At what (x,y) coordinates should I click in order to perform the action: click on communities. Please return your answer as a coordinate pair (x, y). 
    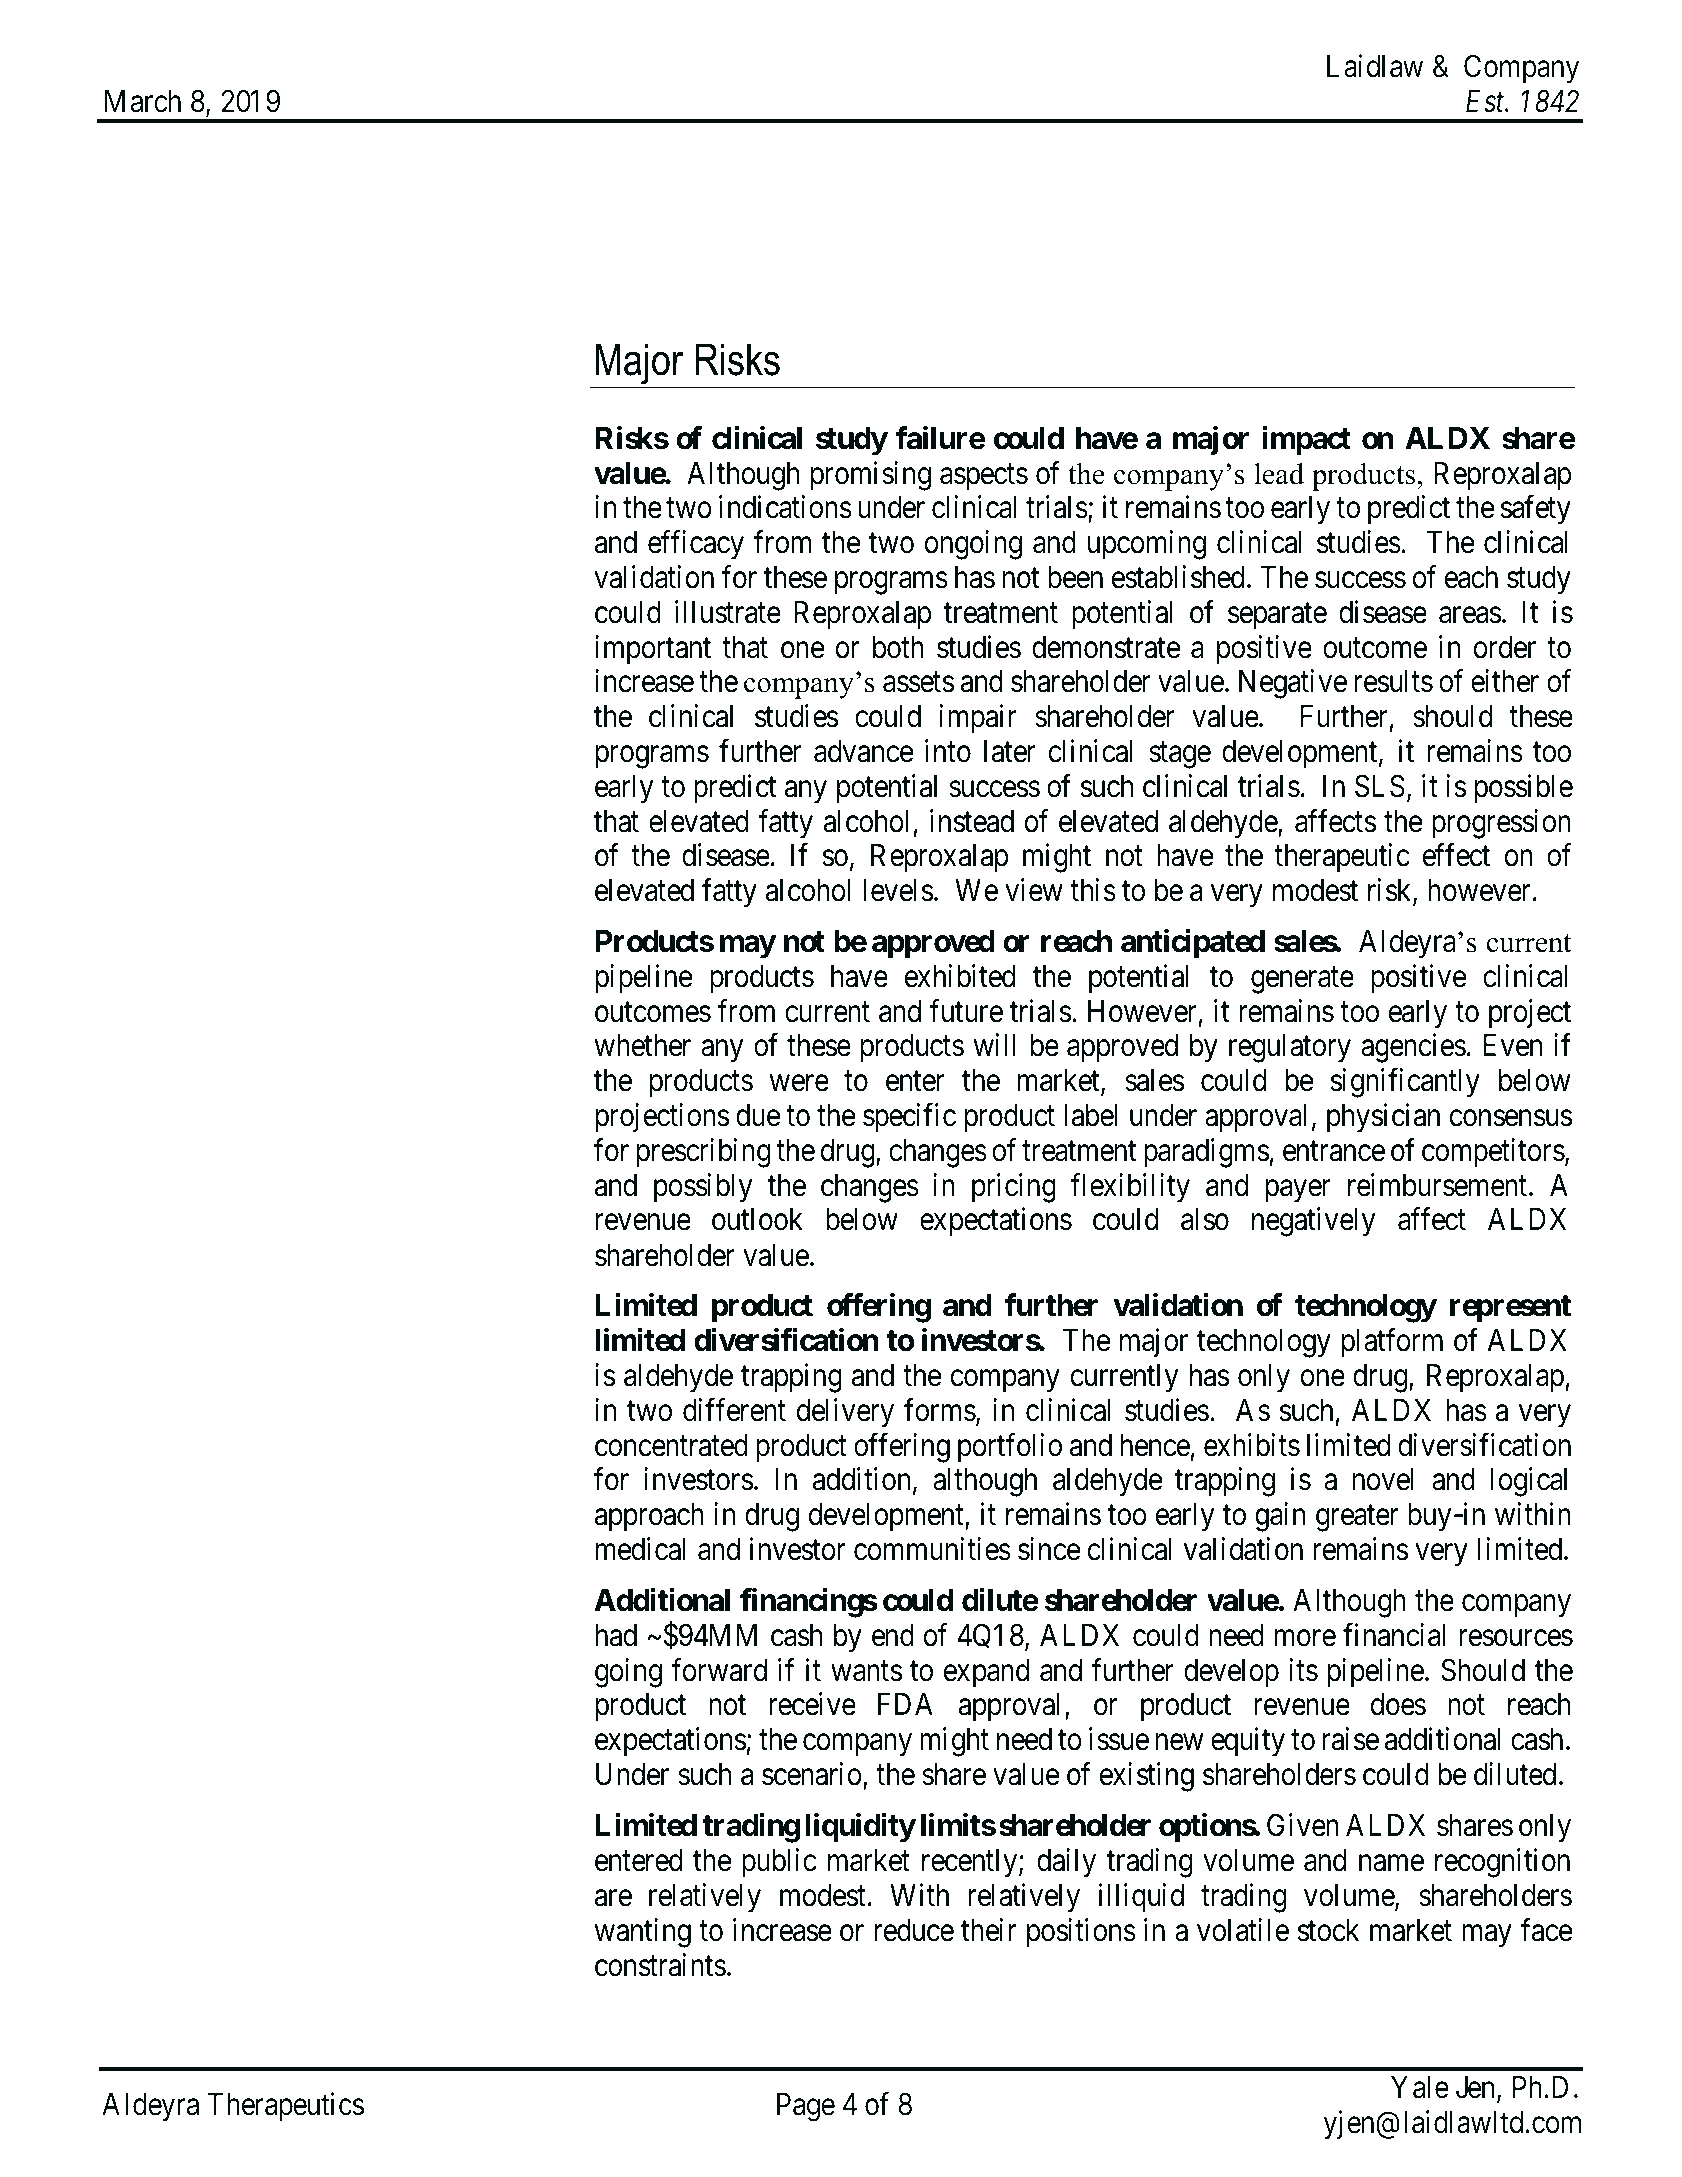
    Looking at the image, I should click on (932, 1549).
